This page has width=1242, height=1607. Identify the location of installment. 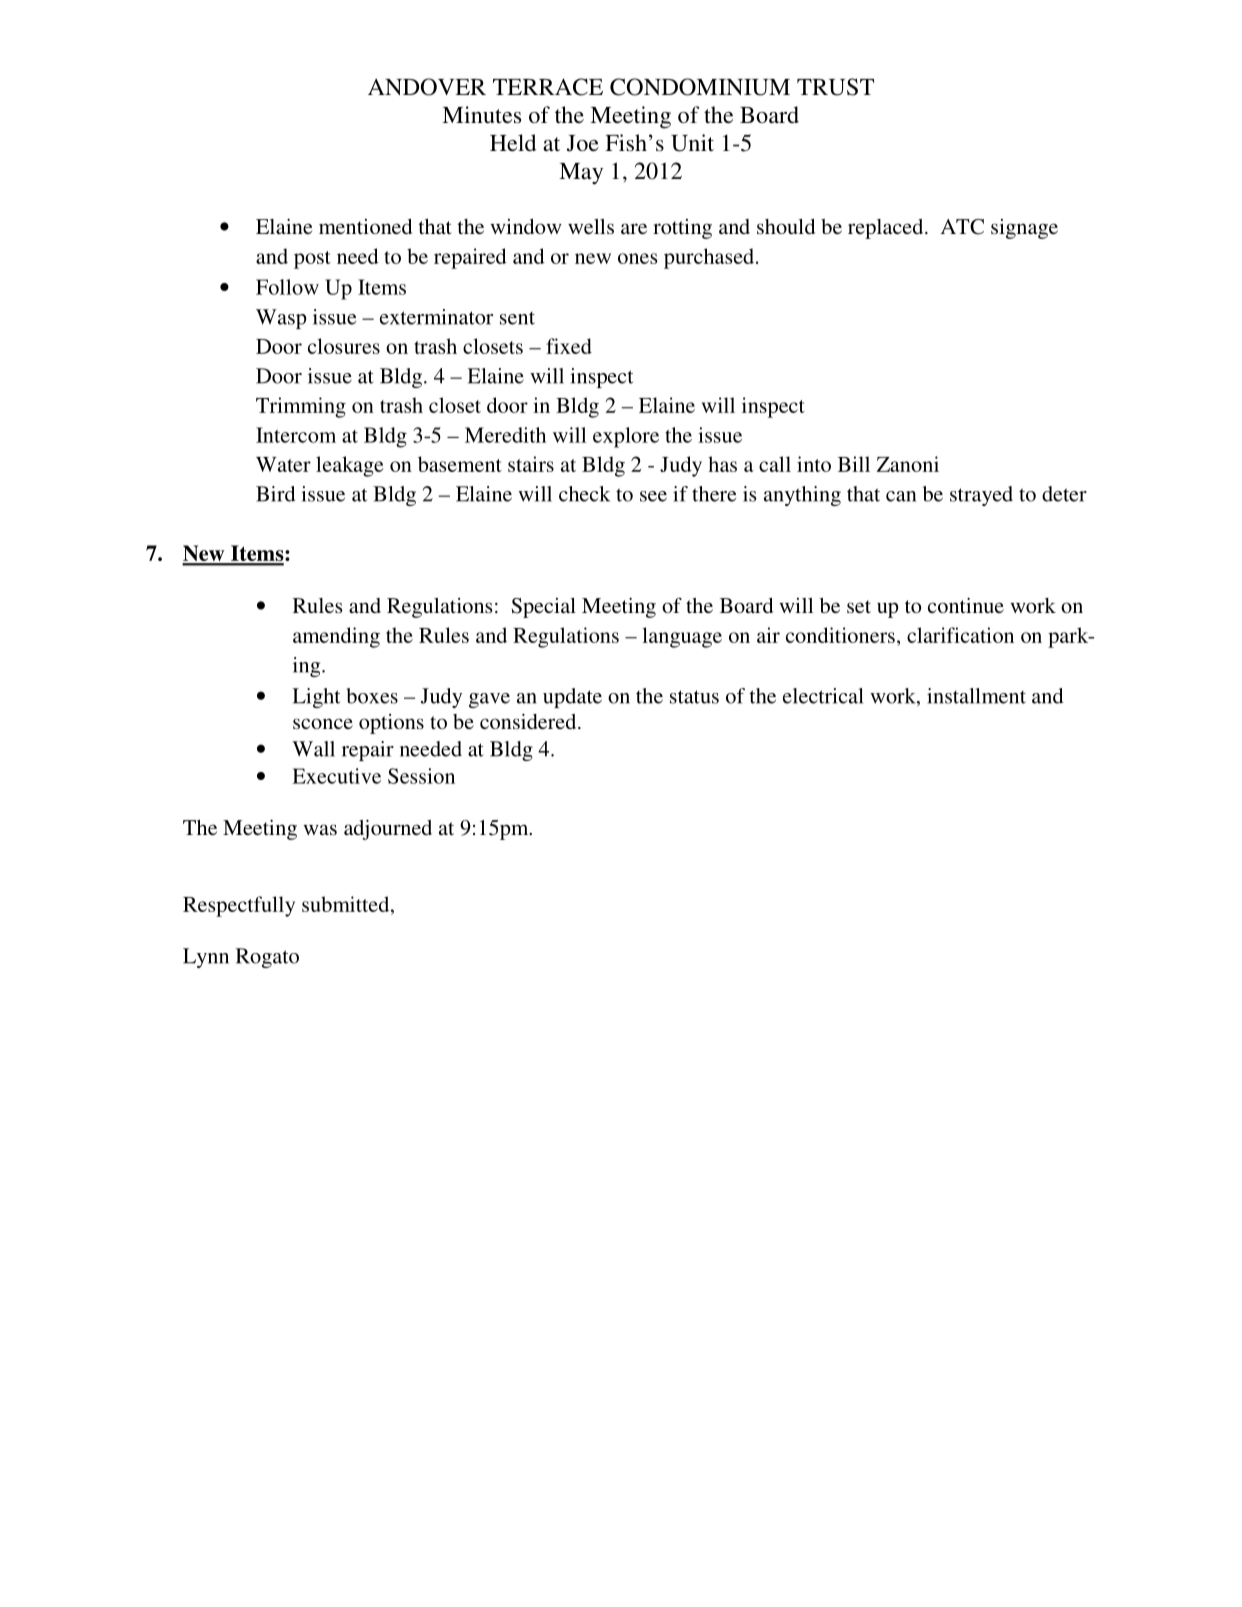
(976, 696).
